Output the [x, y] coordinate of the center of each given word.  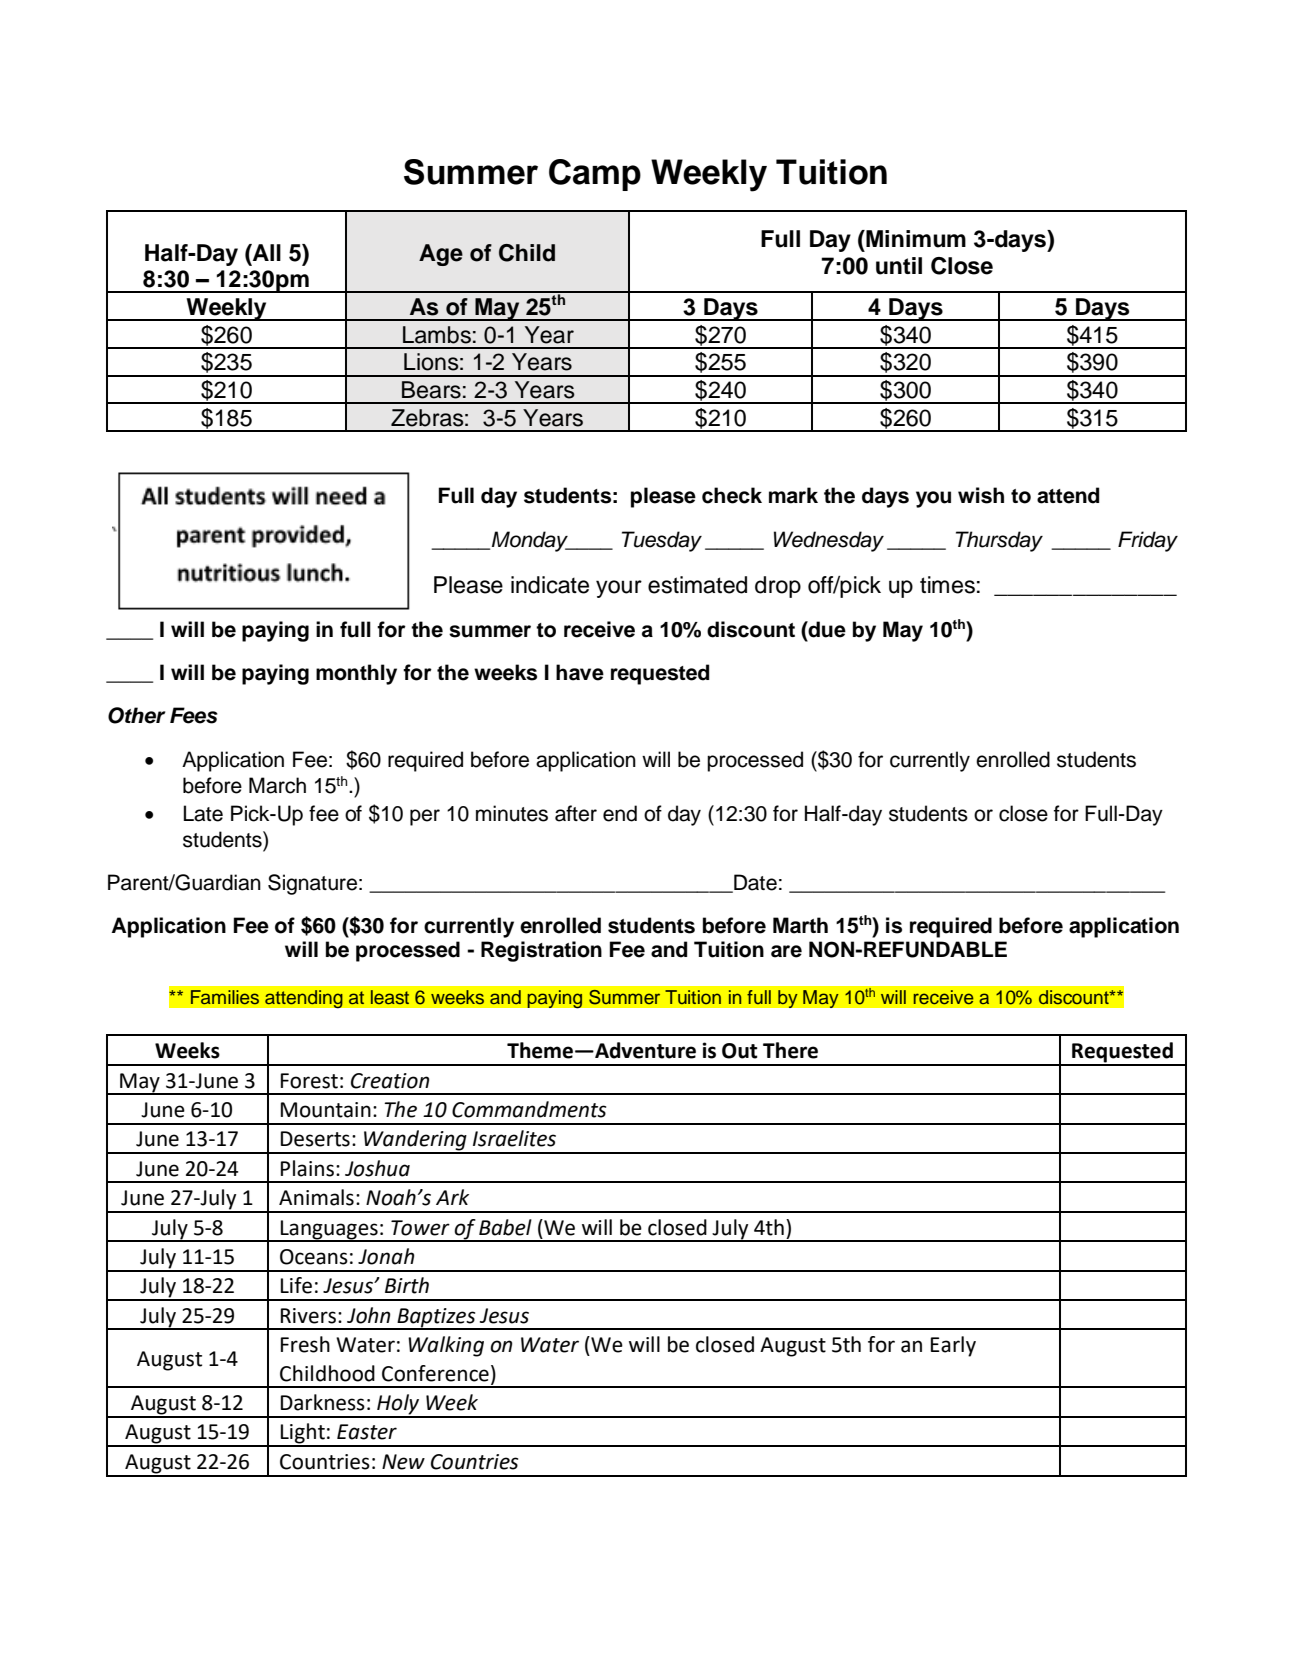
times [947, 585]
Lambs [437, 335]
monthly [356, 674]
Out [740, 1051]
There [790, 1050]
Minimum [915, 239]
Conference [435, 1373]
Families [225, 997]
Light [303, 1434]
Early [953, 1346]
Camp [595, 175]
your [619, 589]
